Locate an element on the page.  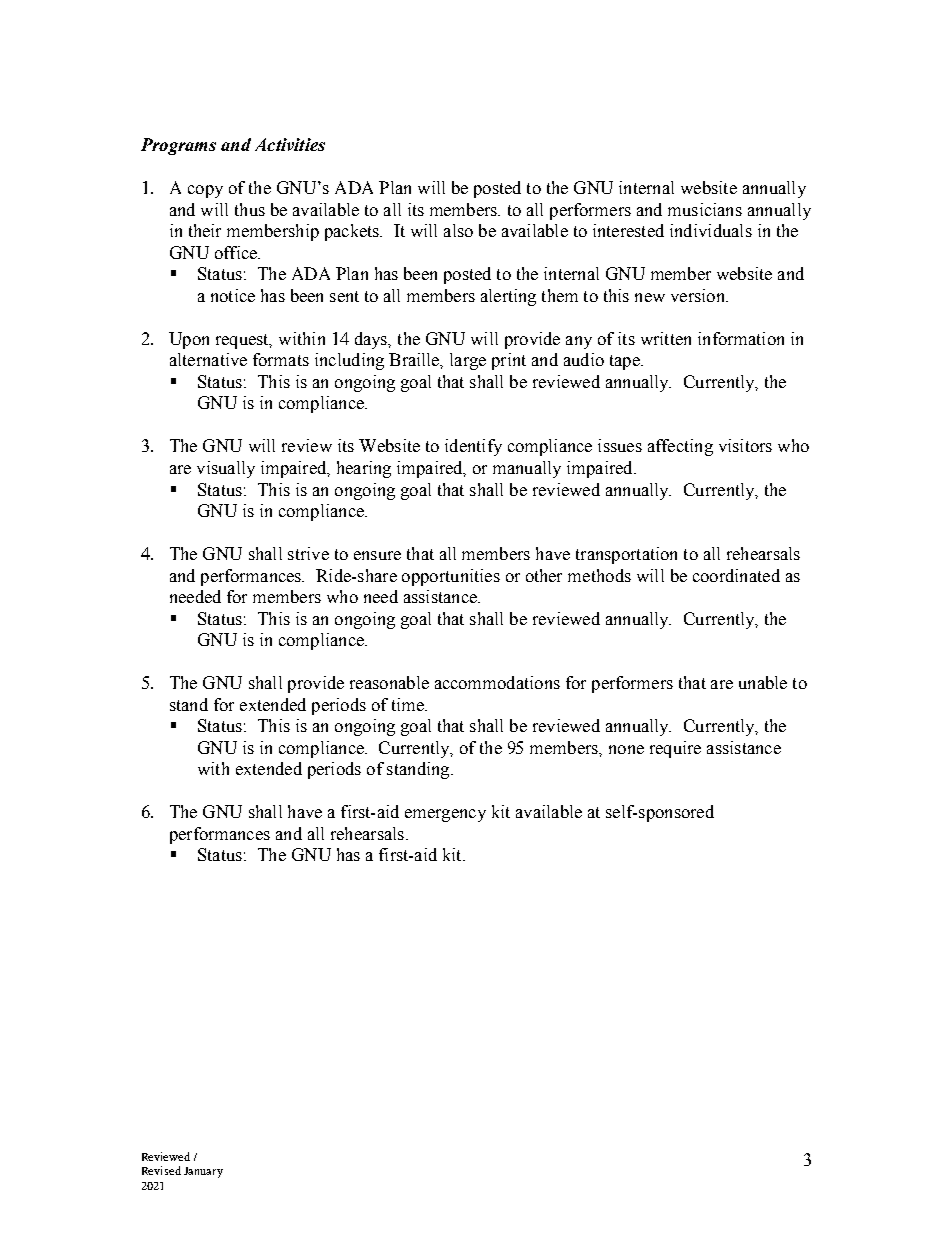
affecting is located at coordinates (680, 447).
